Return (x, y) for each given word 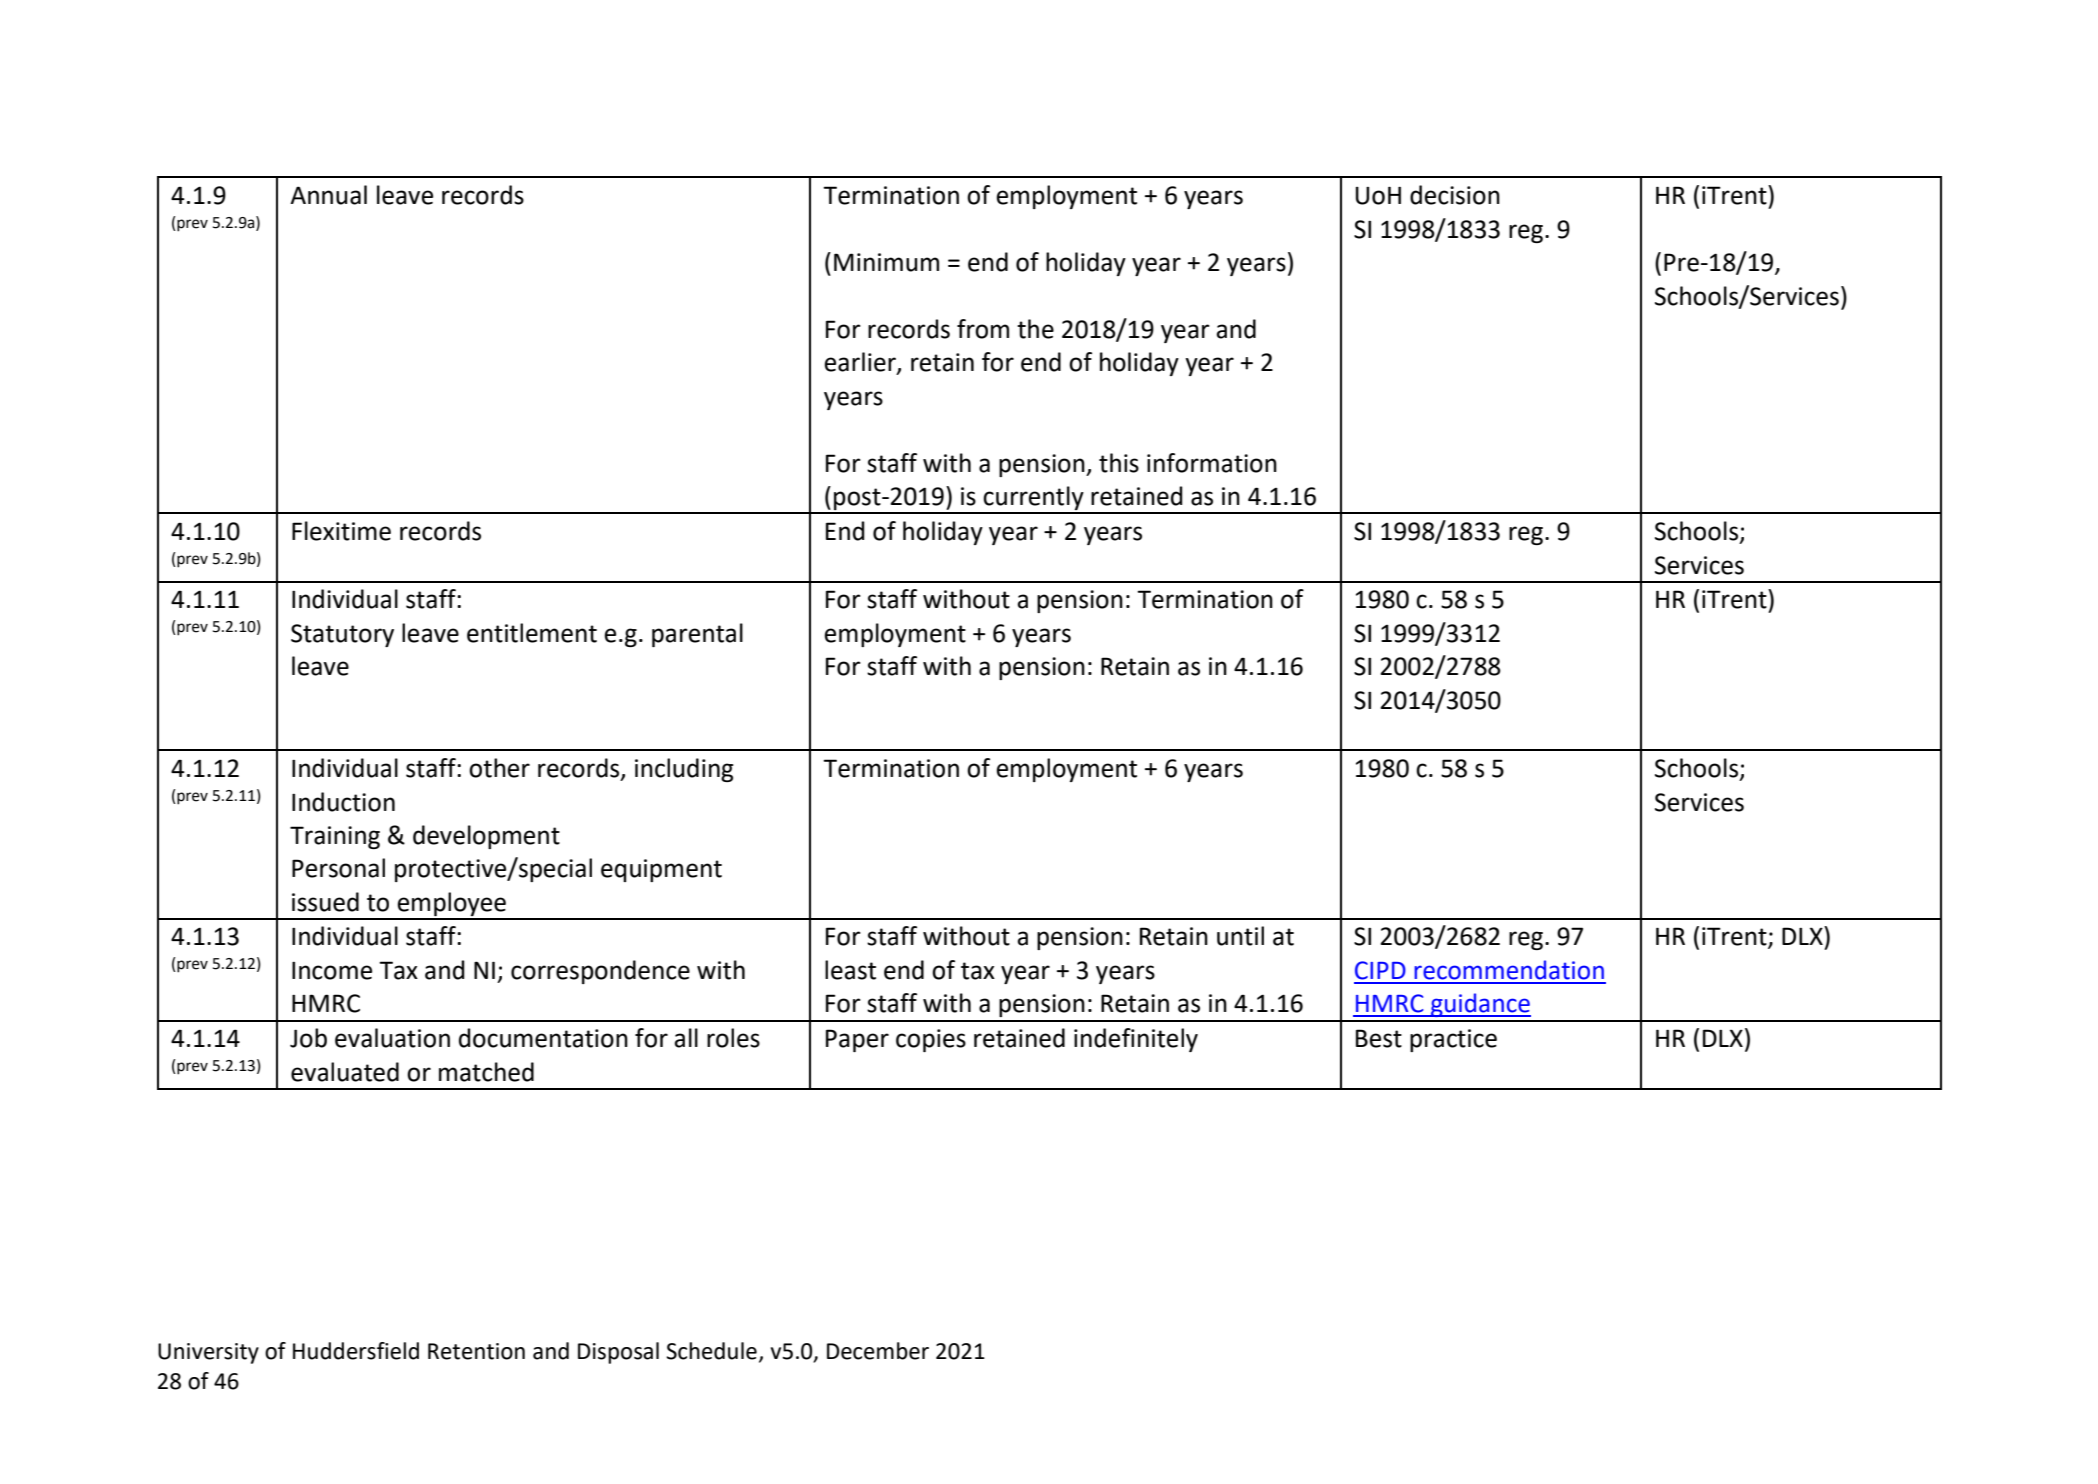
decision (1455, 195)
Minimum (886, 262)
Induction (343, 802)
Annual (328, 195)
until (1240, 936)
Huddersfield (356, 1351)
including (684, 770)
